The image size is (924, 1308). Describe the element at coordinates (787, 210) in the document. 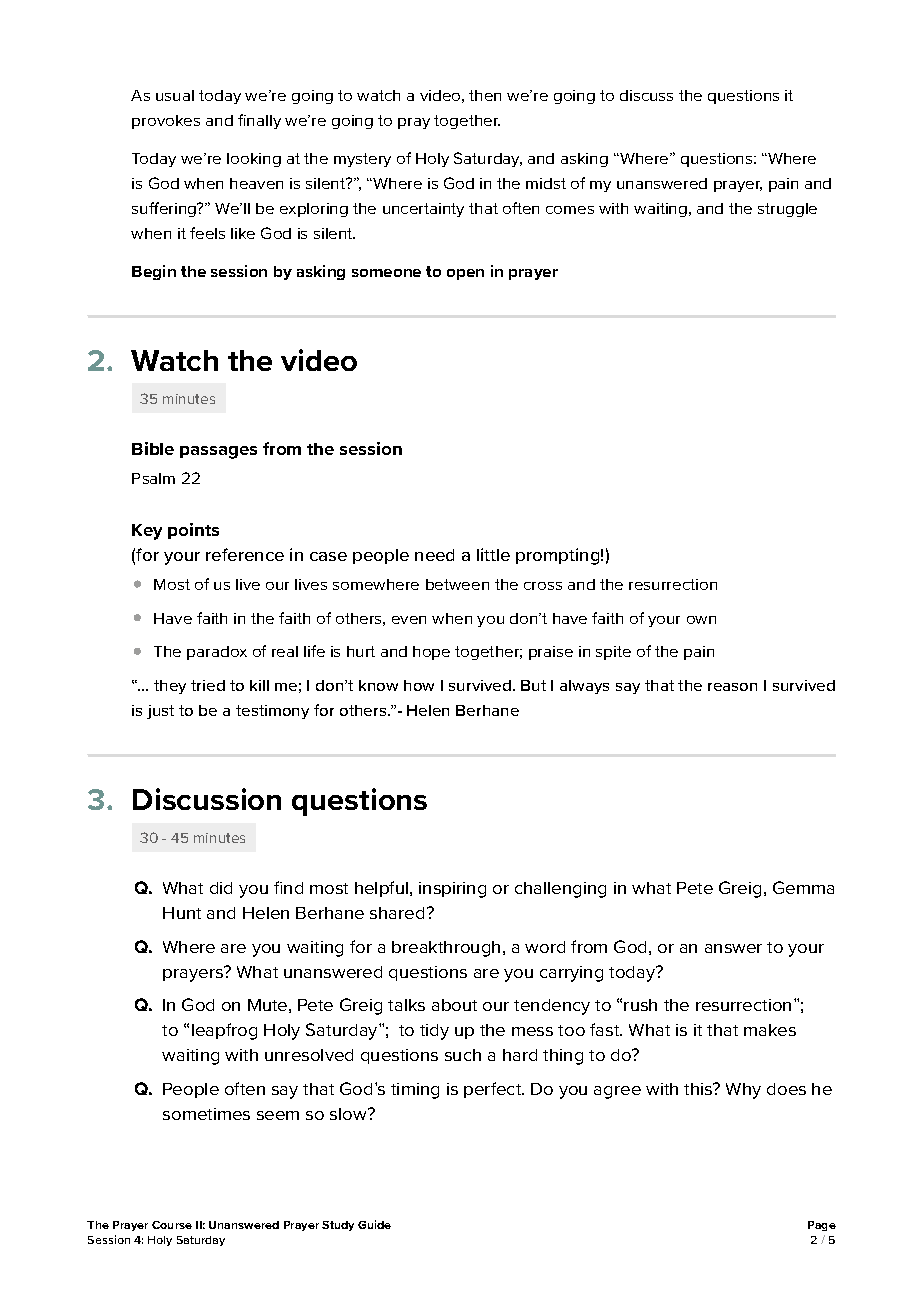

I see `struggle` at that location.
